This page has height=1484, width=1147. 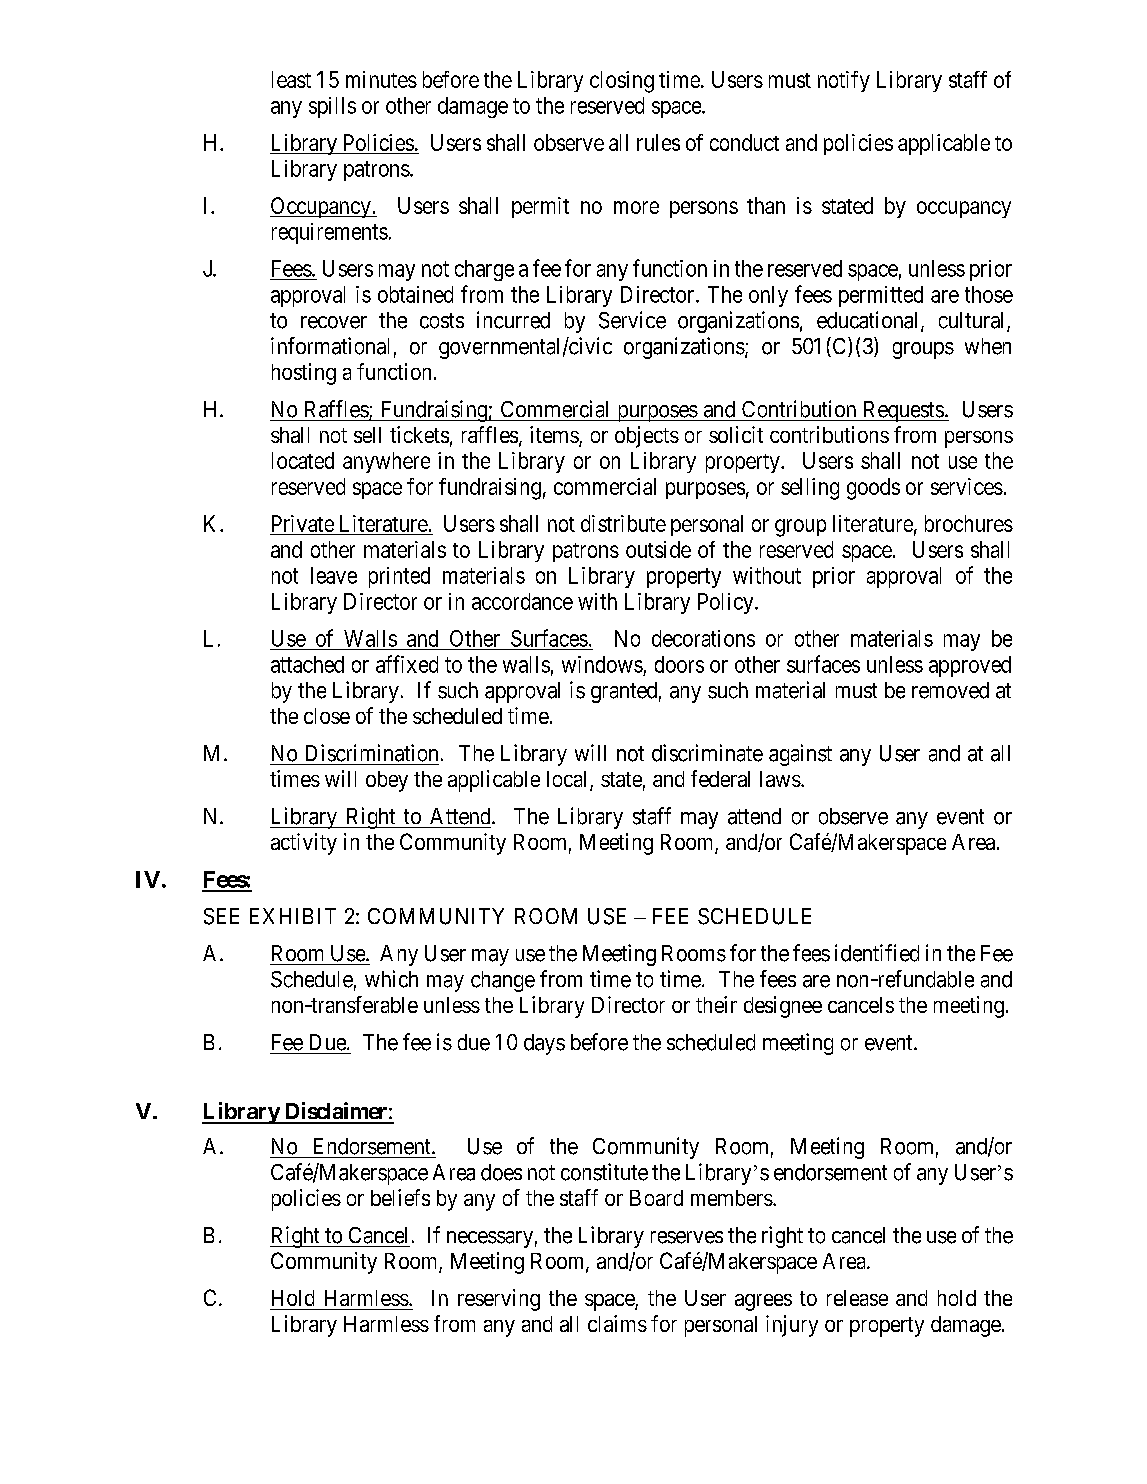 I want to click on identified, so click(x=877, y=953).
